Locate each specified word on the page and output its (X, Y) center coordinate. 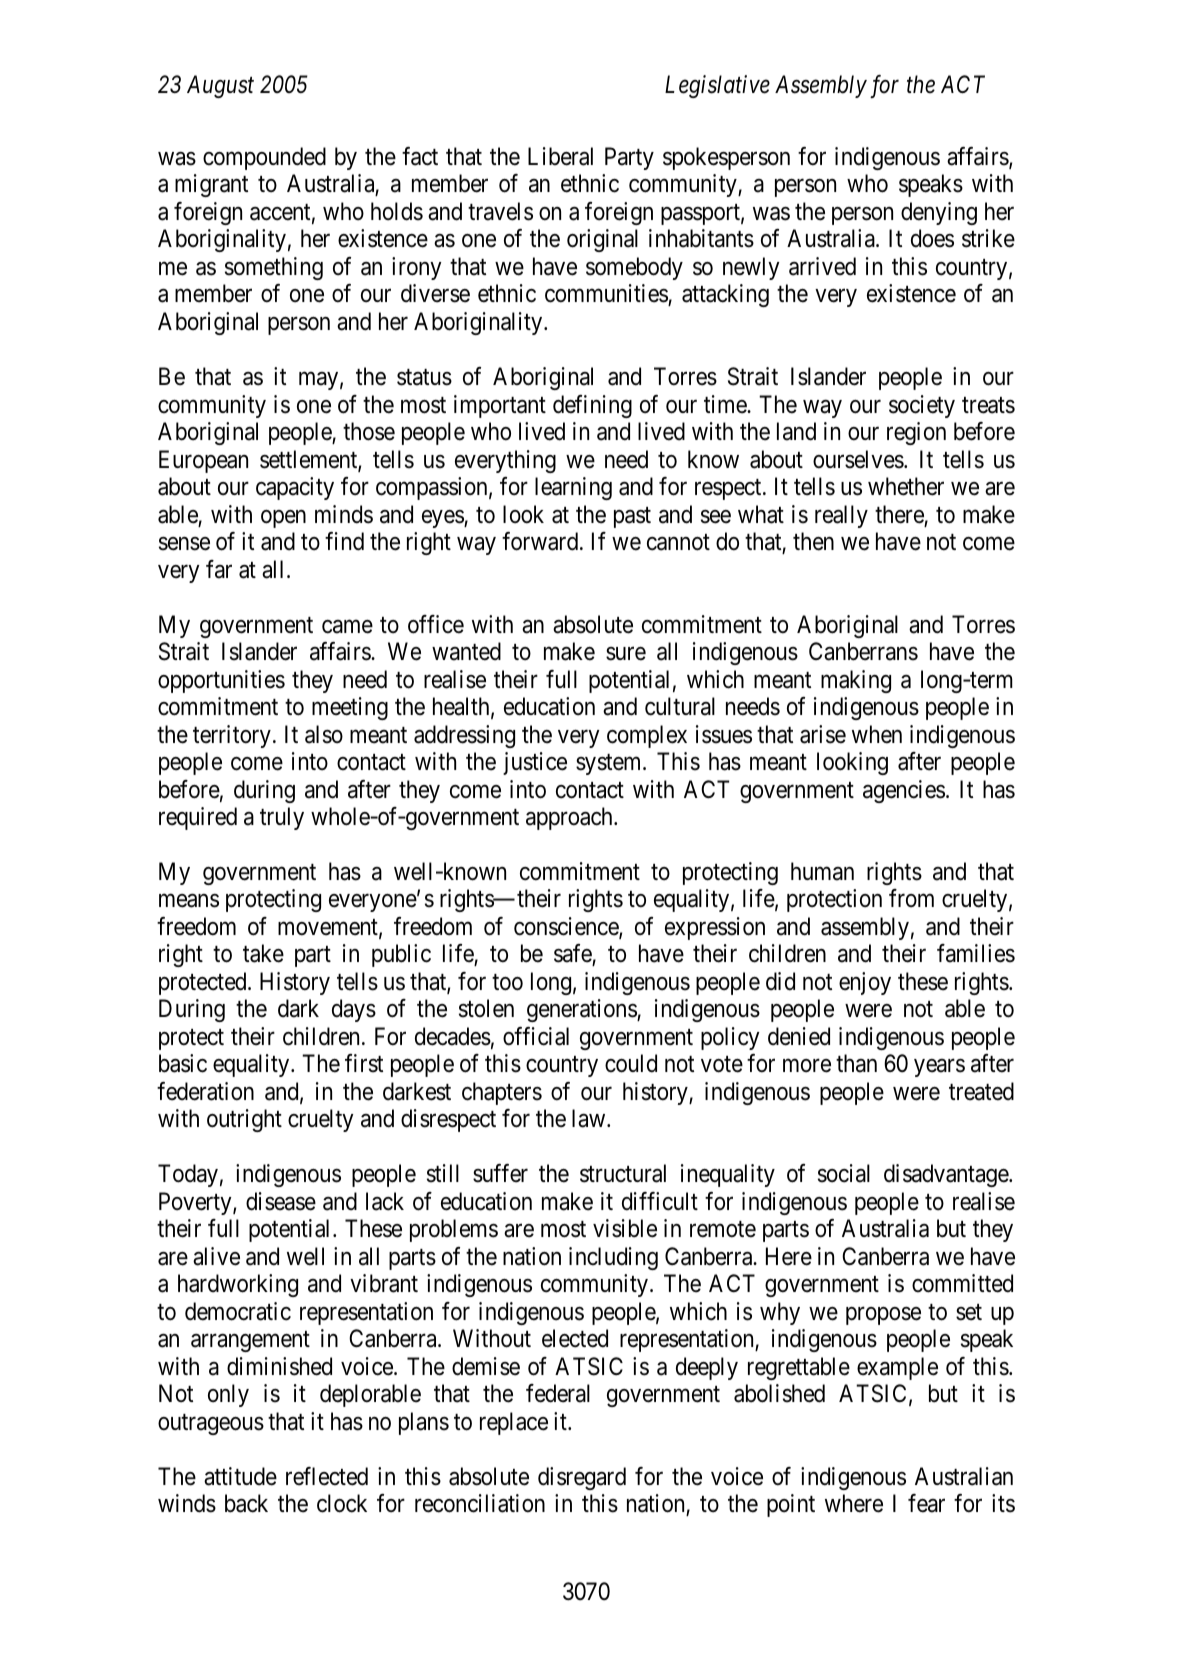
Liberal (560, 156)
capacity (295, 488)
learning (573, 488)
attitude (240, 1476)
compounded (264, 158)
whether (906, 486)
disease (281, 1201)
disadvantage (947, 1175)
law (590, 1118)
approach (570, 818)
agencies (904, 791)
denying (939, 213)
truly (282, 818)
